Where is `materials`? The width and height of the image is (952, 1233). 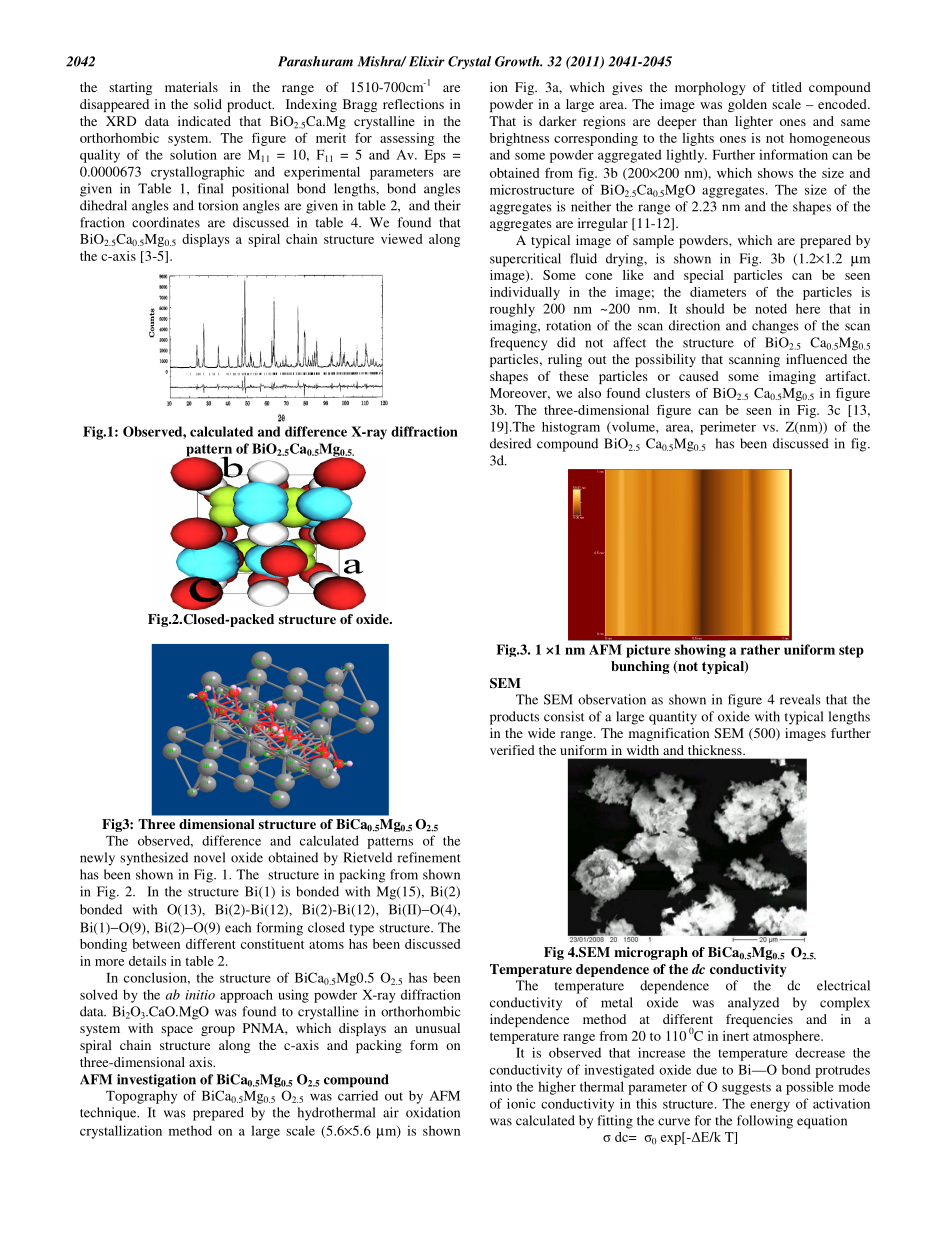 materials is located at coordinates (191, 87).
